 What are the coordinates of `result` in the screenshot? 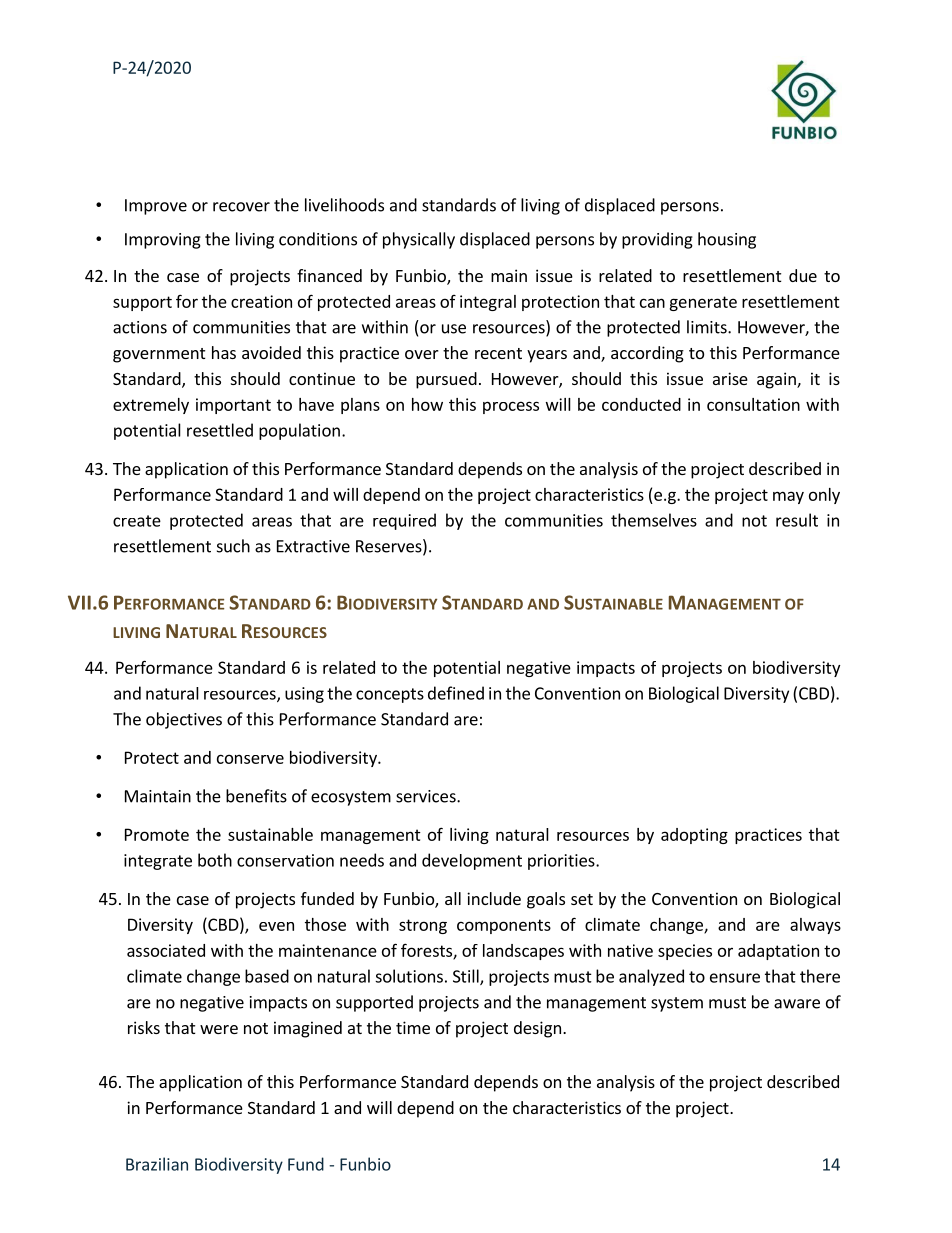 It's located at (797, 520).
